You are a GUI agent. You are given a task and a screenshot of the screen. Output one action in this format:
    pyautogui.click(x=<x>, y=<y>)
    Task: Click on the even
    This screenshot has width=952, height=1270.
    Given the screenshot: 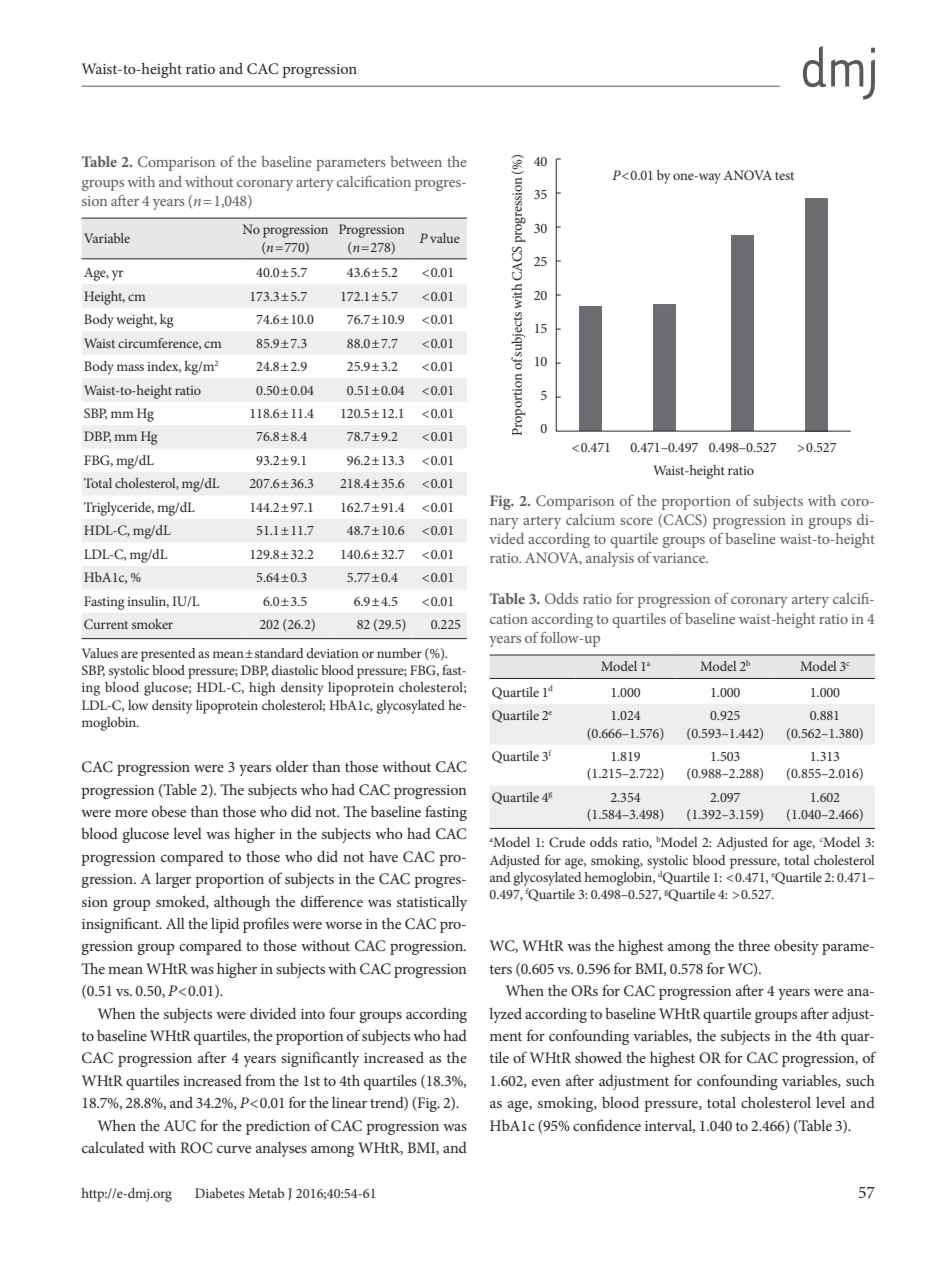 What is the action you would take?
    pyautogui.click(x=546, y=1082)
